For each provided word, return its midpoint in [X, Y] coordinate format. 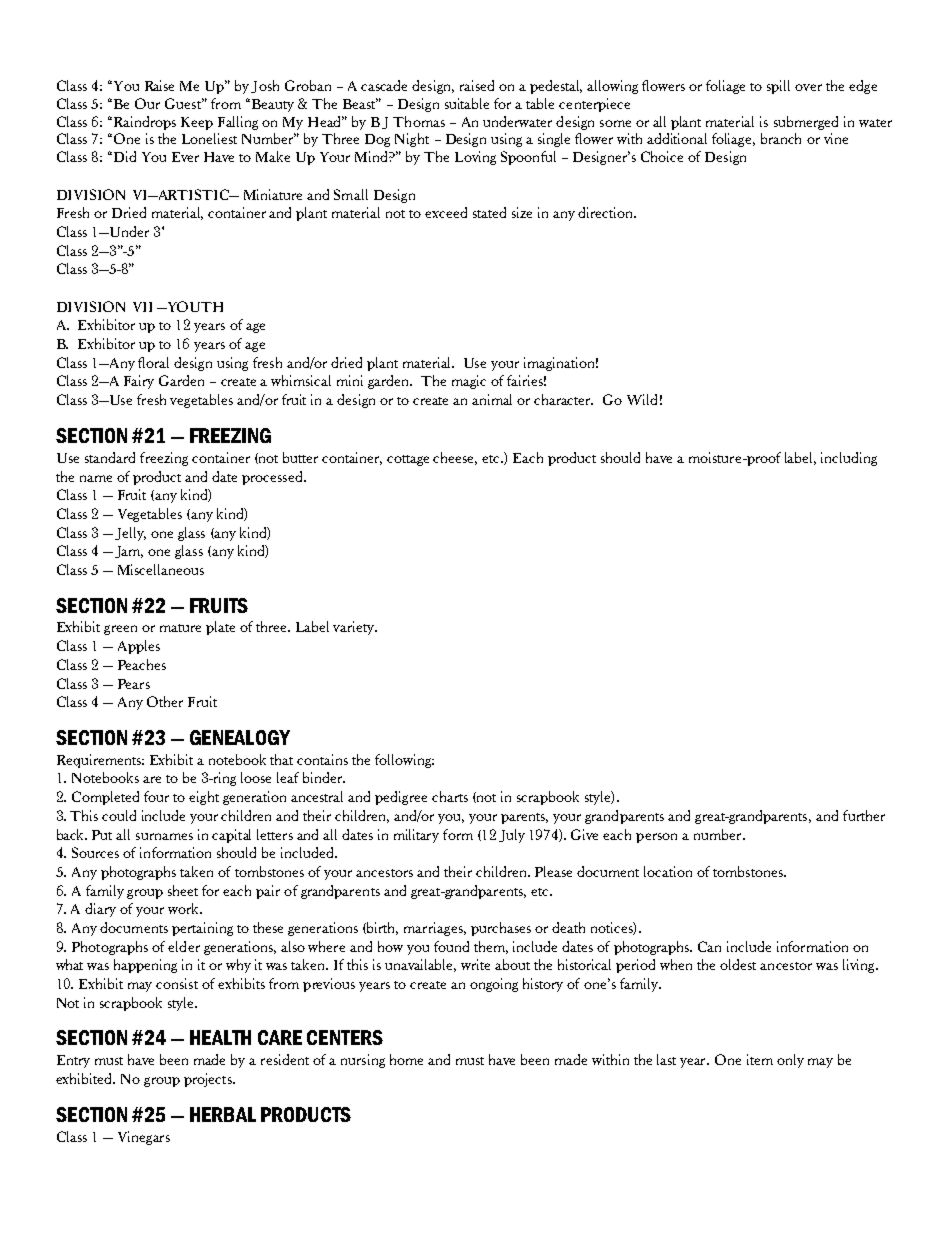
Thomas [419, 121]
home [406, 1059]
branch [781, 138]
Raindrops [143, 123]
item [760, 1059]
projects [209, 1080]
